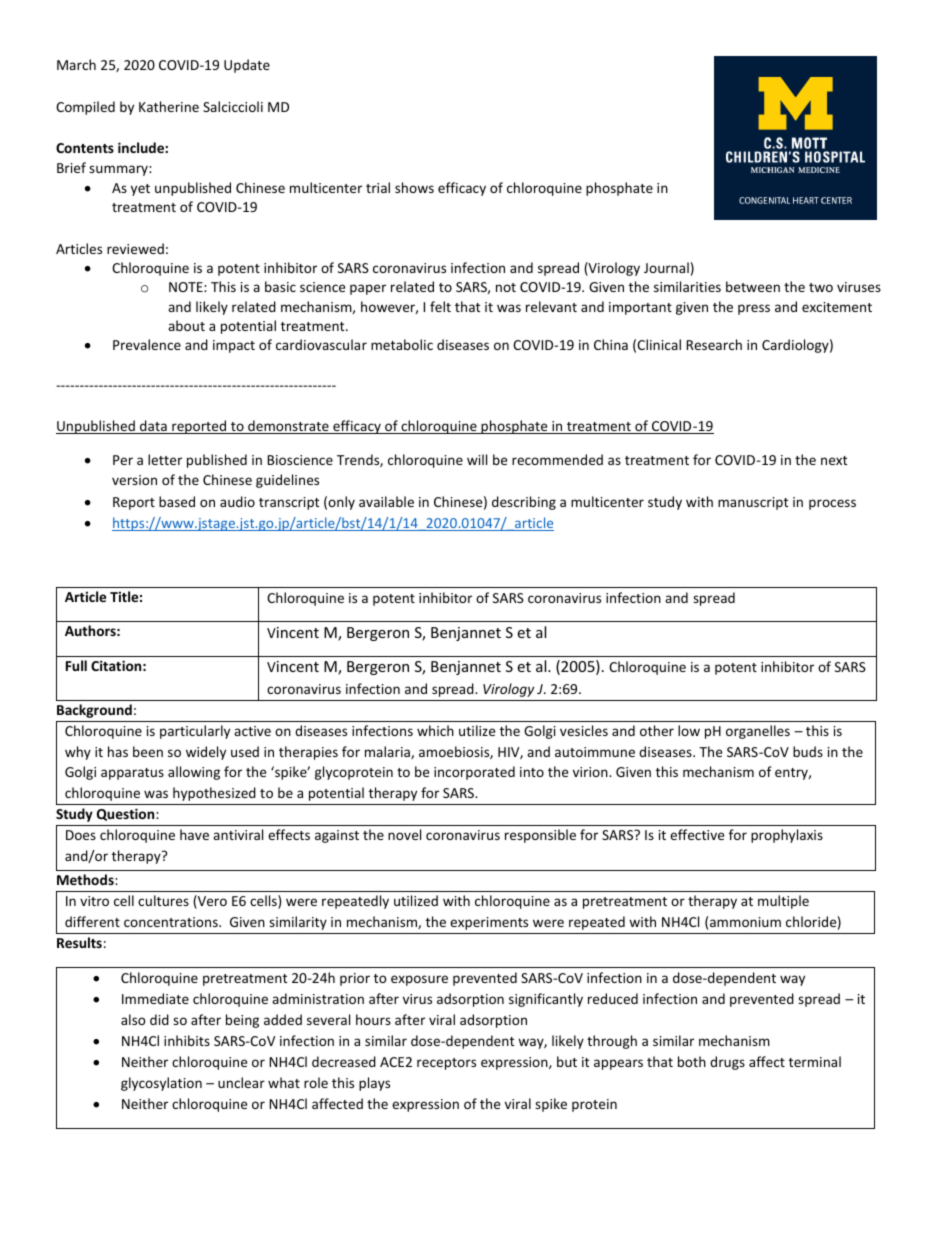 The height and width of the document is (1233, 952). Describe the element at coordinates (714, 344) in the document. I see `Research` at that location.
